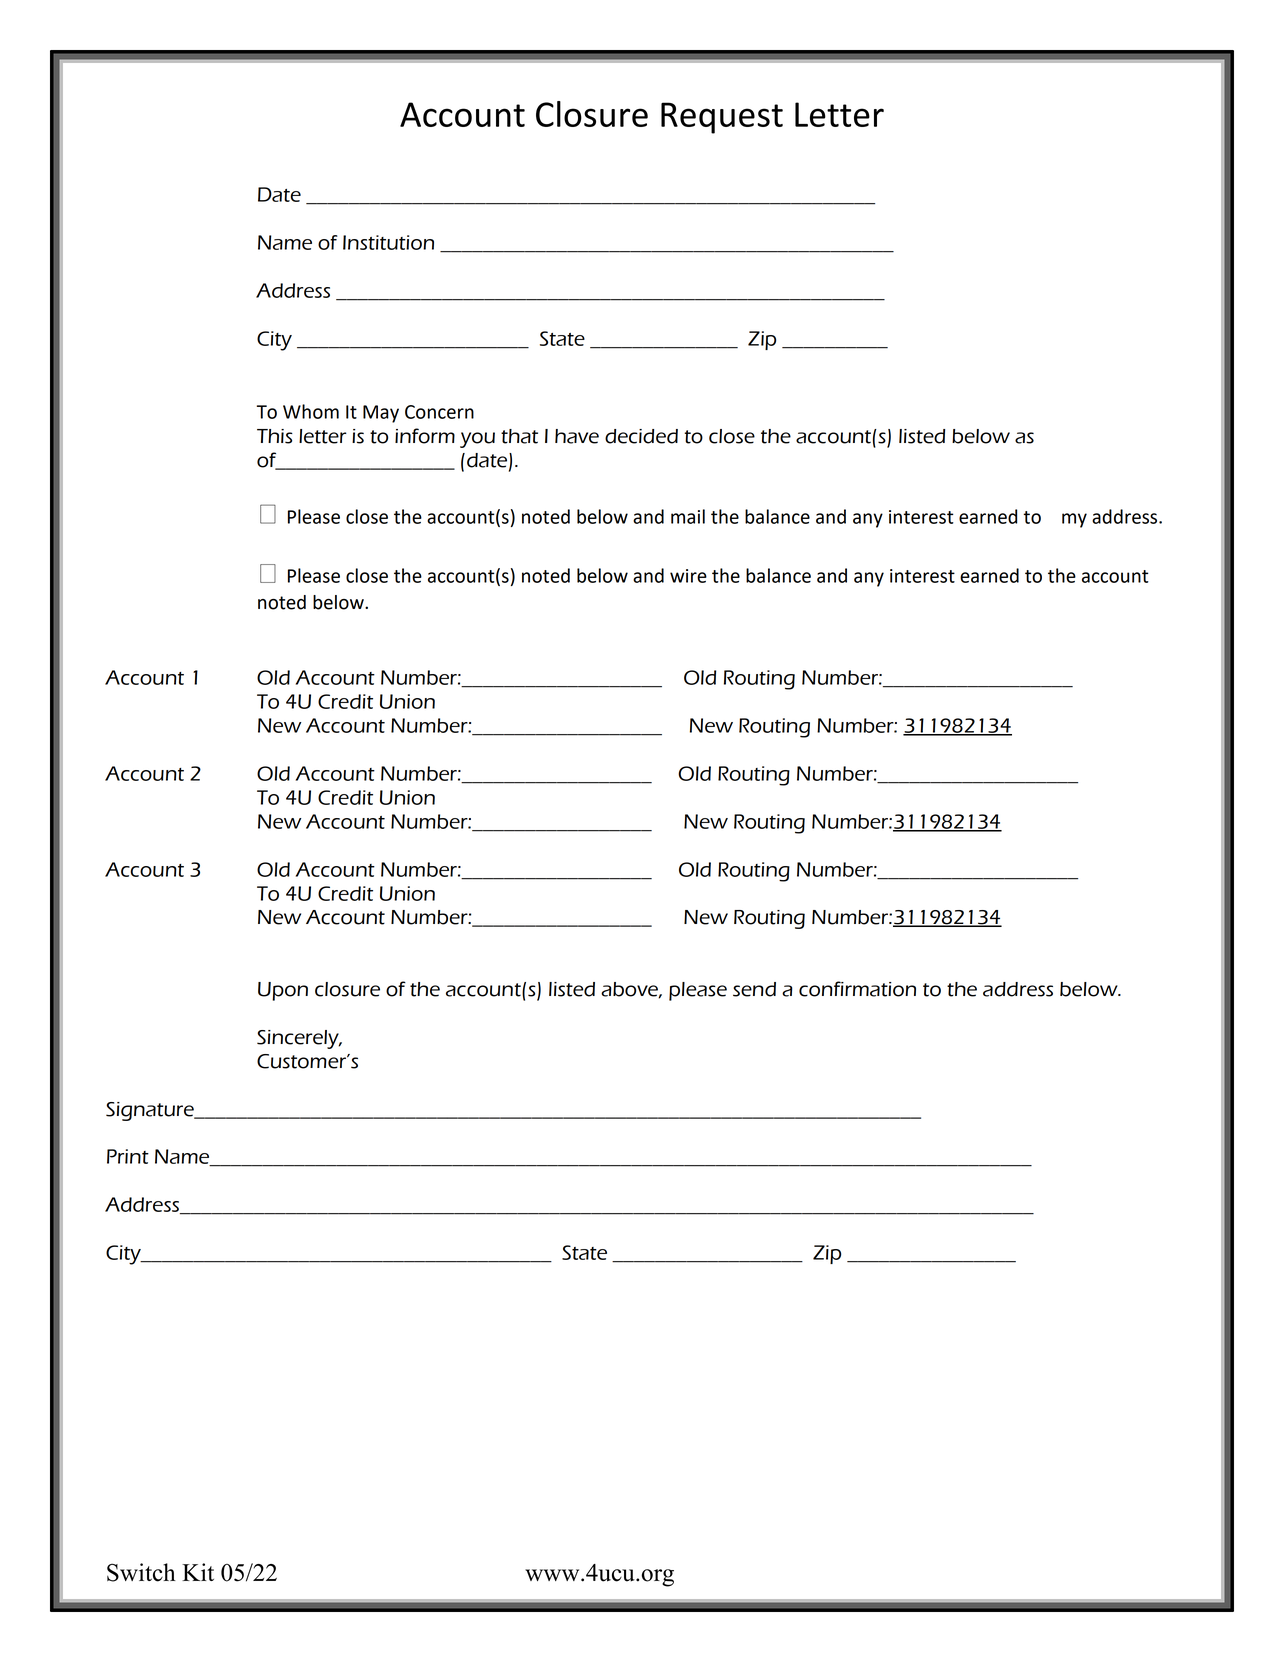  What do you see at coordinates (519, 436) in the screenshot?
I see `that` at bounding box center [519, 436].
